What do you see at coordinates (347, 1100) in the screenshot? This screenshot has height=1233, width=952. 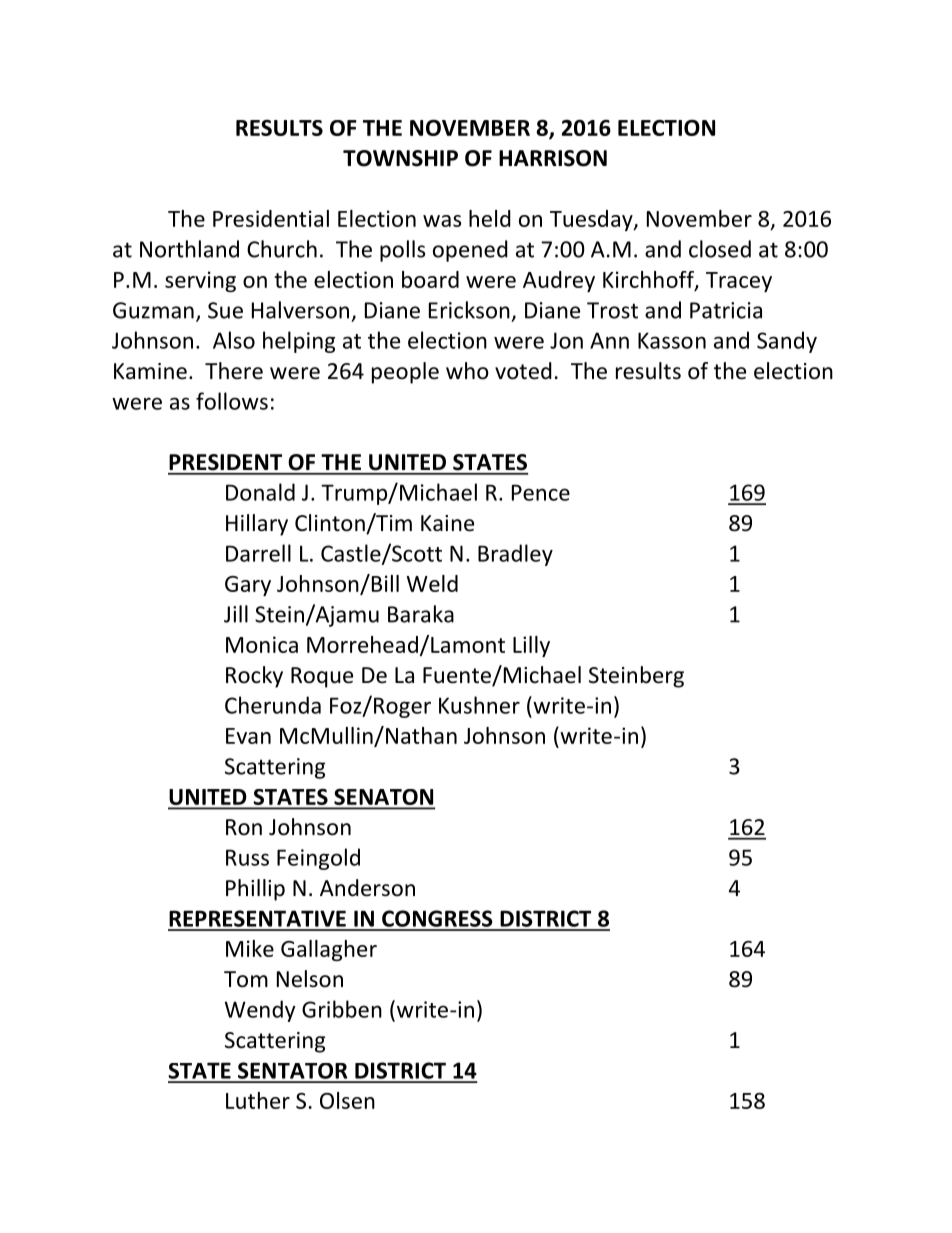 I see `Olsen` at bounding box center [347, 1100].
